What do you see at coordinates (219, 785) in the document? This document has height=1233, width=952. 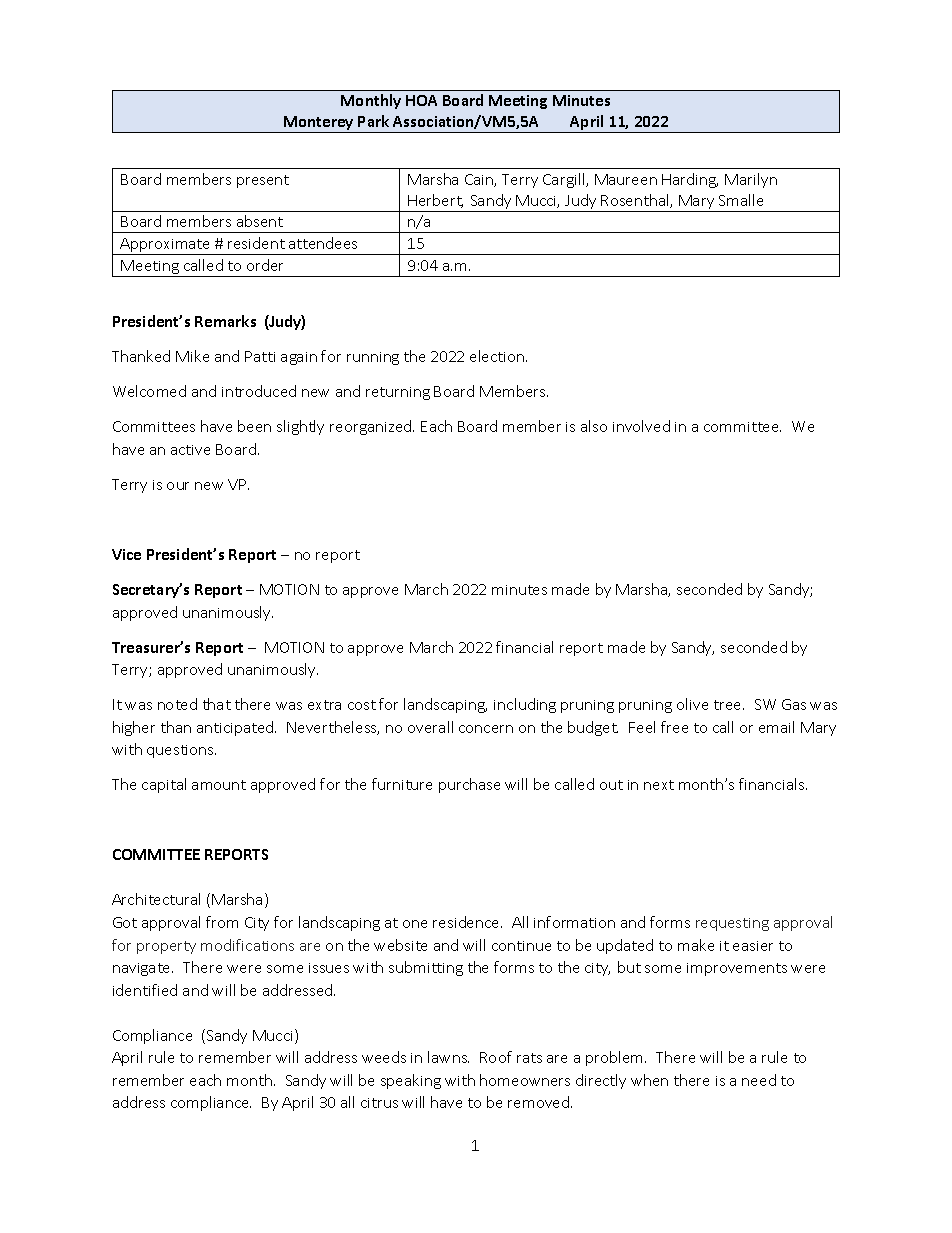 I see `amount` at bounding box center [219, 785].
